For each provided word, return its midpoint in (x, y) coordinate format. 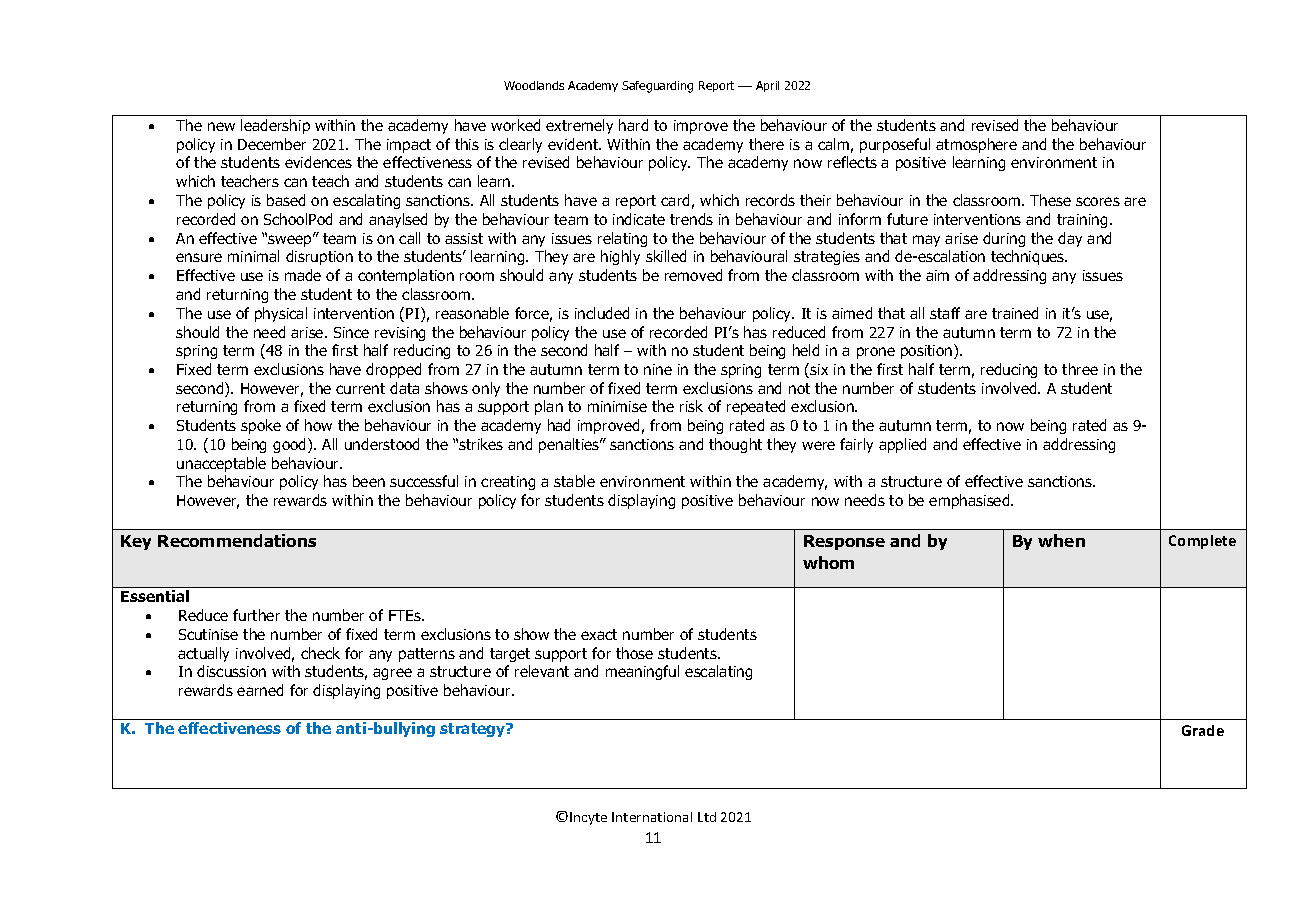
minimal (253, 256)
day (1070, 239)
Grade (1203, 730)
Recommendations (237, 540)
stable (574, 481)
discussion (231, 671)
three (1080, 369)
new (221, 126)
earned (260, 690)
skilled (666, 256)
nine (658, 369)
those (634, 653)
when (1061, 540)
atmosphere (976, 145)
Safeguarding (657, 87)
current (360, 388)
